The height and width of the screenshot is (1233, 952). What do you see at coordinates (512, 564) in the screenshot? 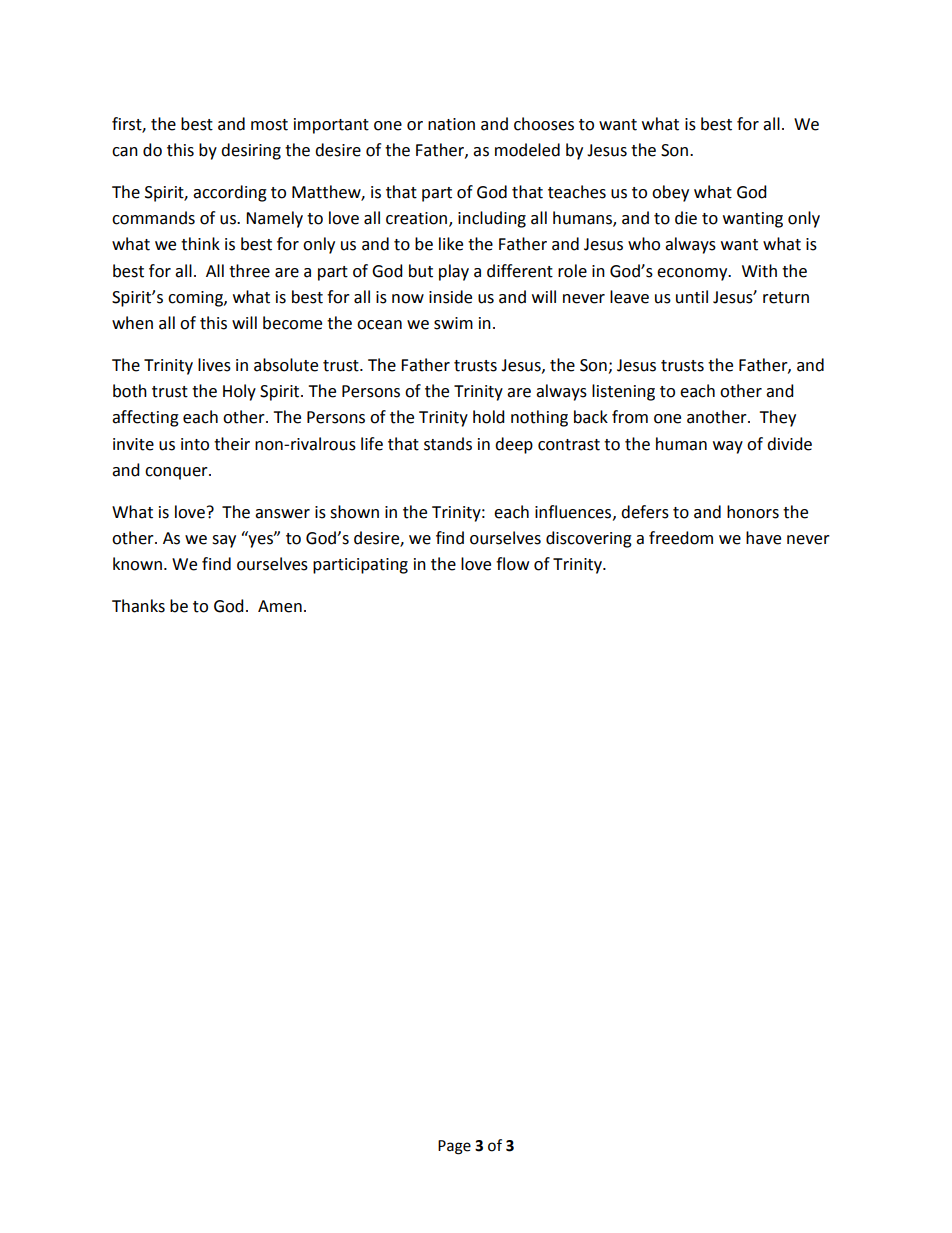
I see `flow` at bounding box center [512, 564].
